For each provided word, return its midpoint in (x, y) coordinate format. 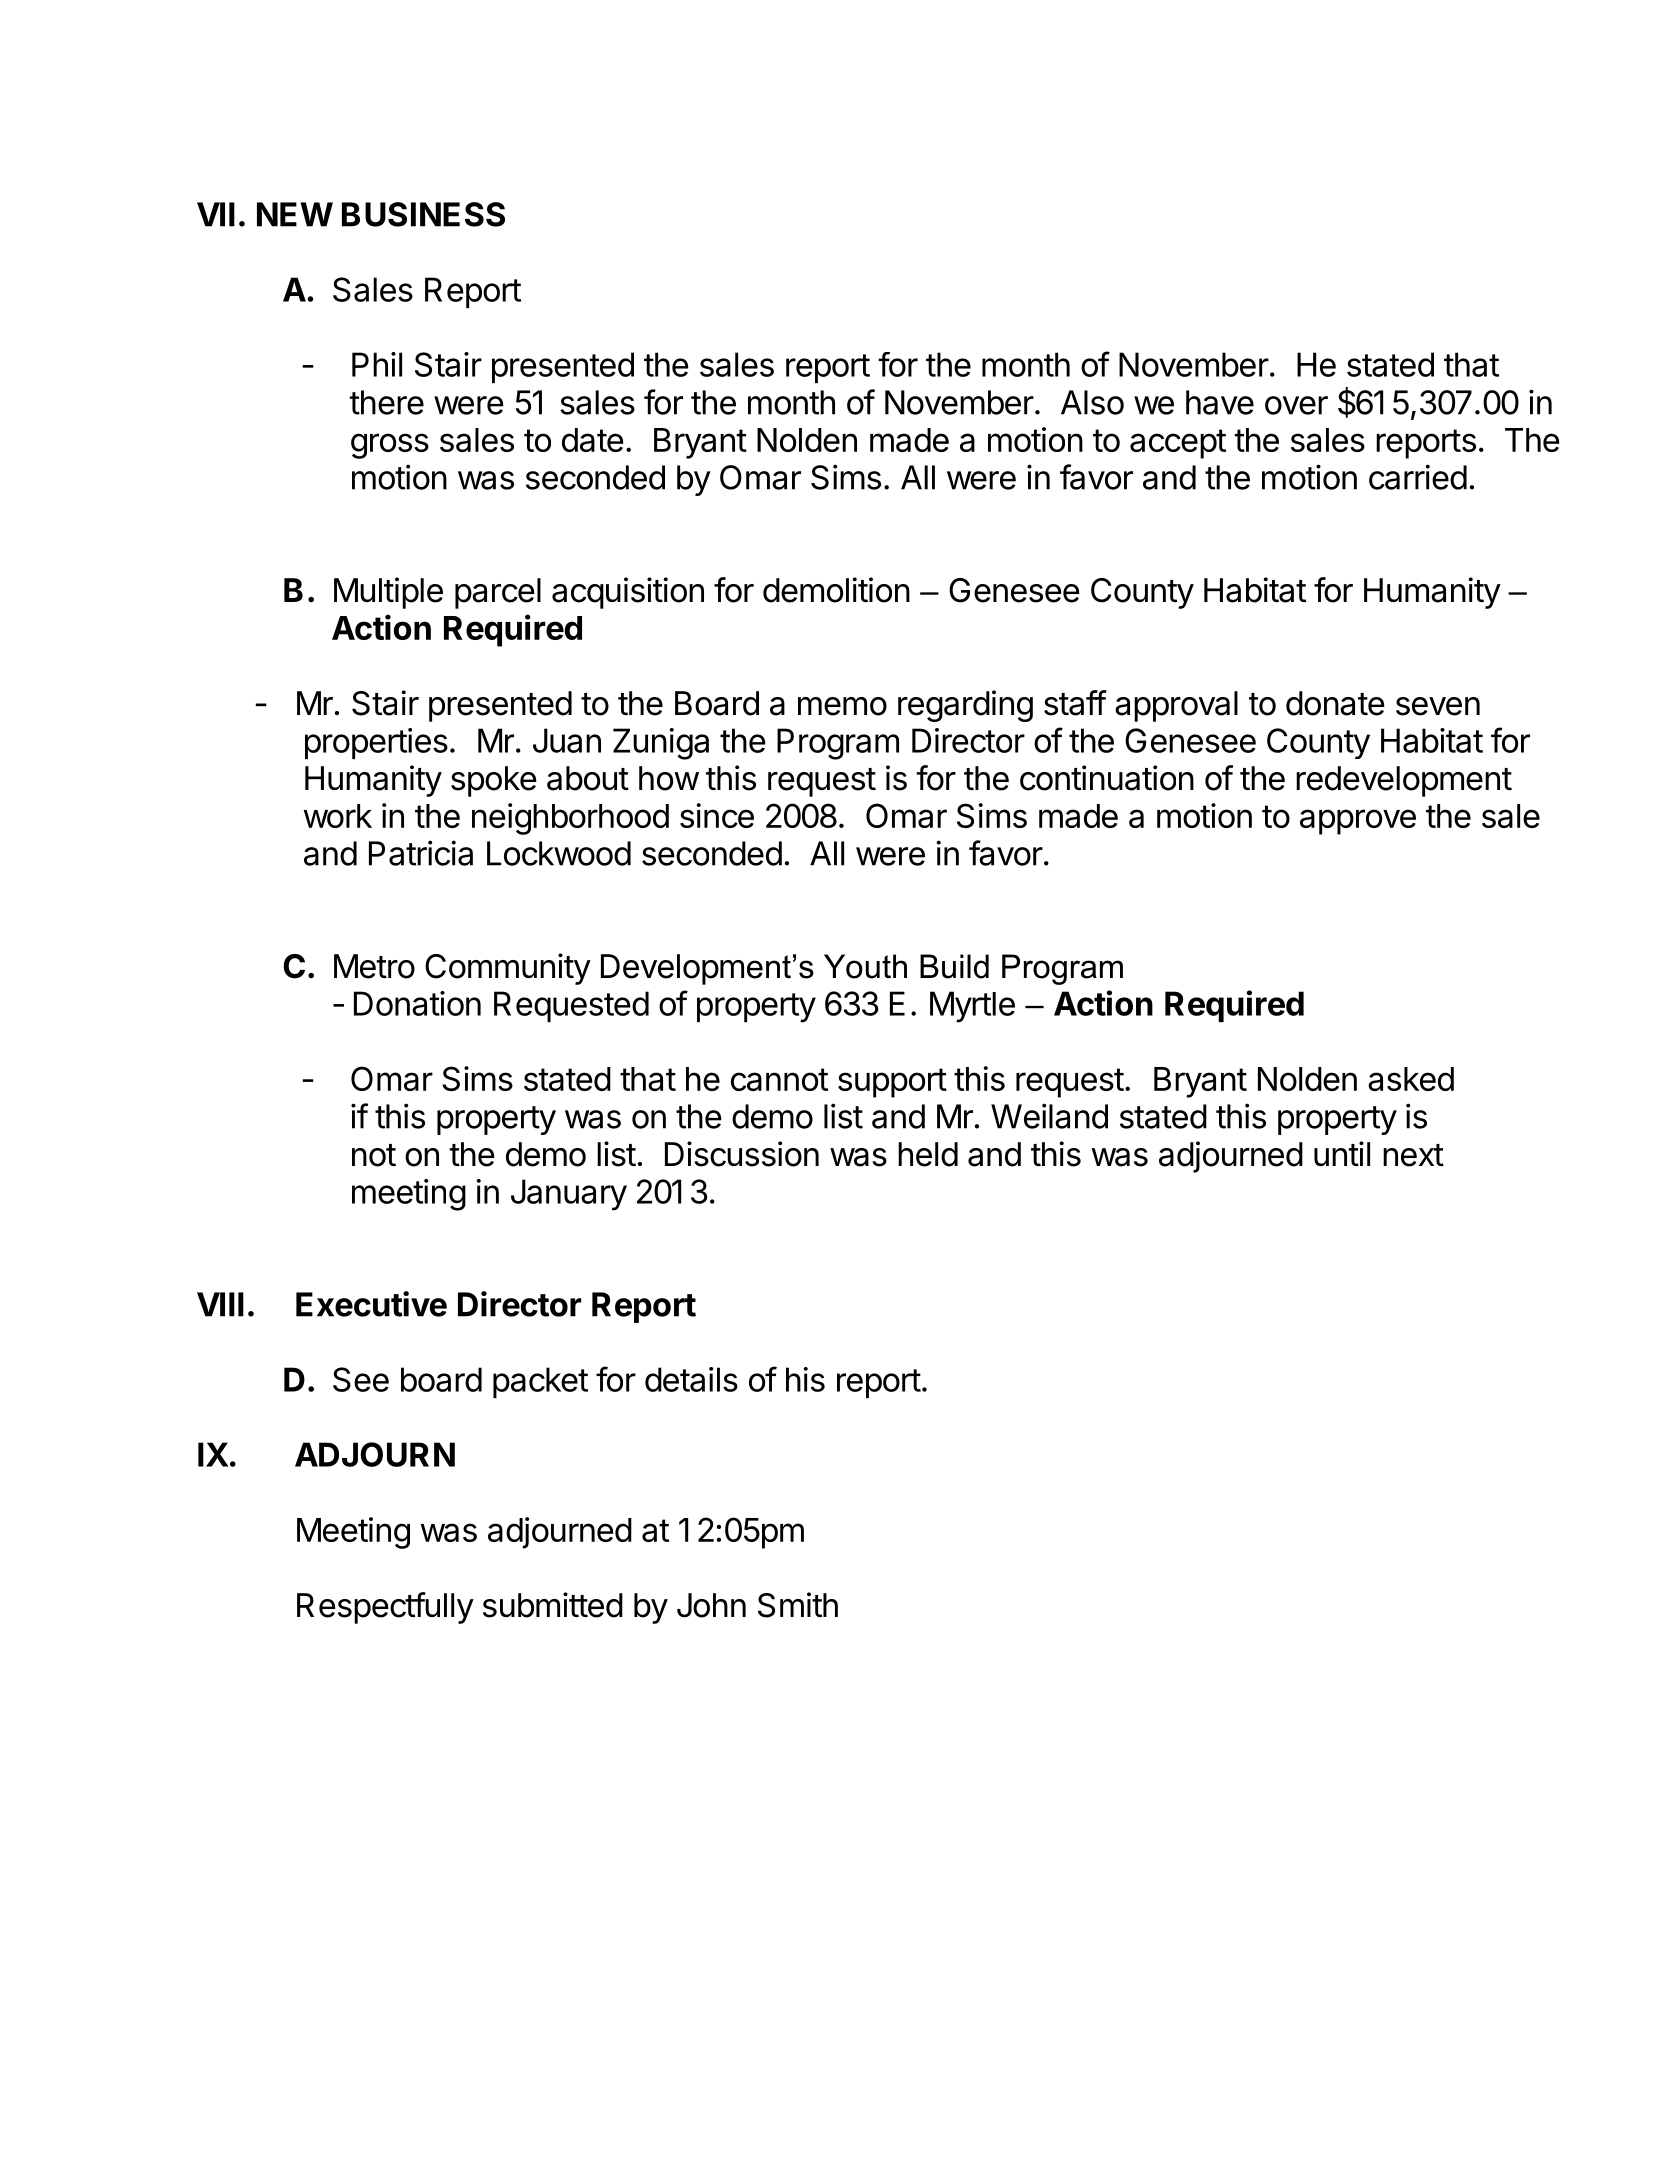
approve (1358, 822)
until (1342, 1153)
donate (1335, 703)
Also (1092, 402)
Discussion (742, 1154)
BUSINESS (423, 214)
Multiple (388, 593)
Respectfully (385, 1608)
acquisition (628, 593)
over (1296, 405)
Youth (865, 966)
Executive (371, 1304)
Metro (374, 966)
